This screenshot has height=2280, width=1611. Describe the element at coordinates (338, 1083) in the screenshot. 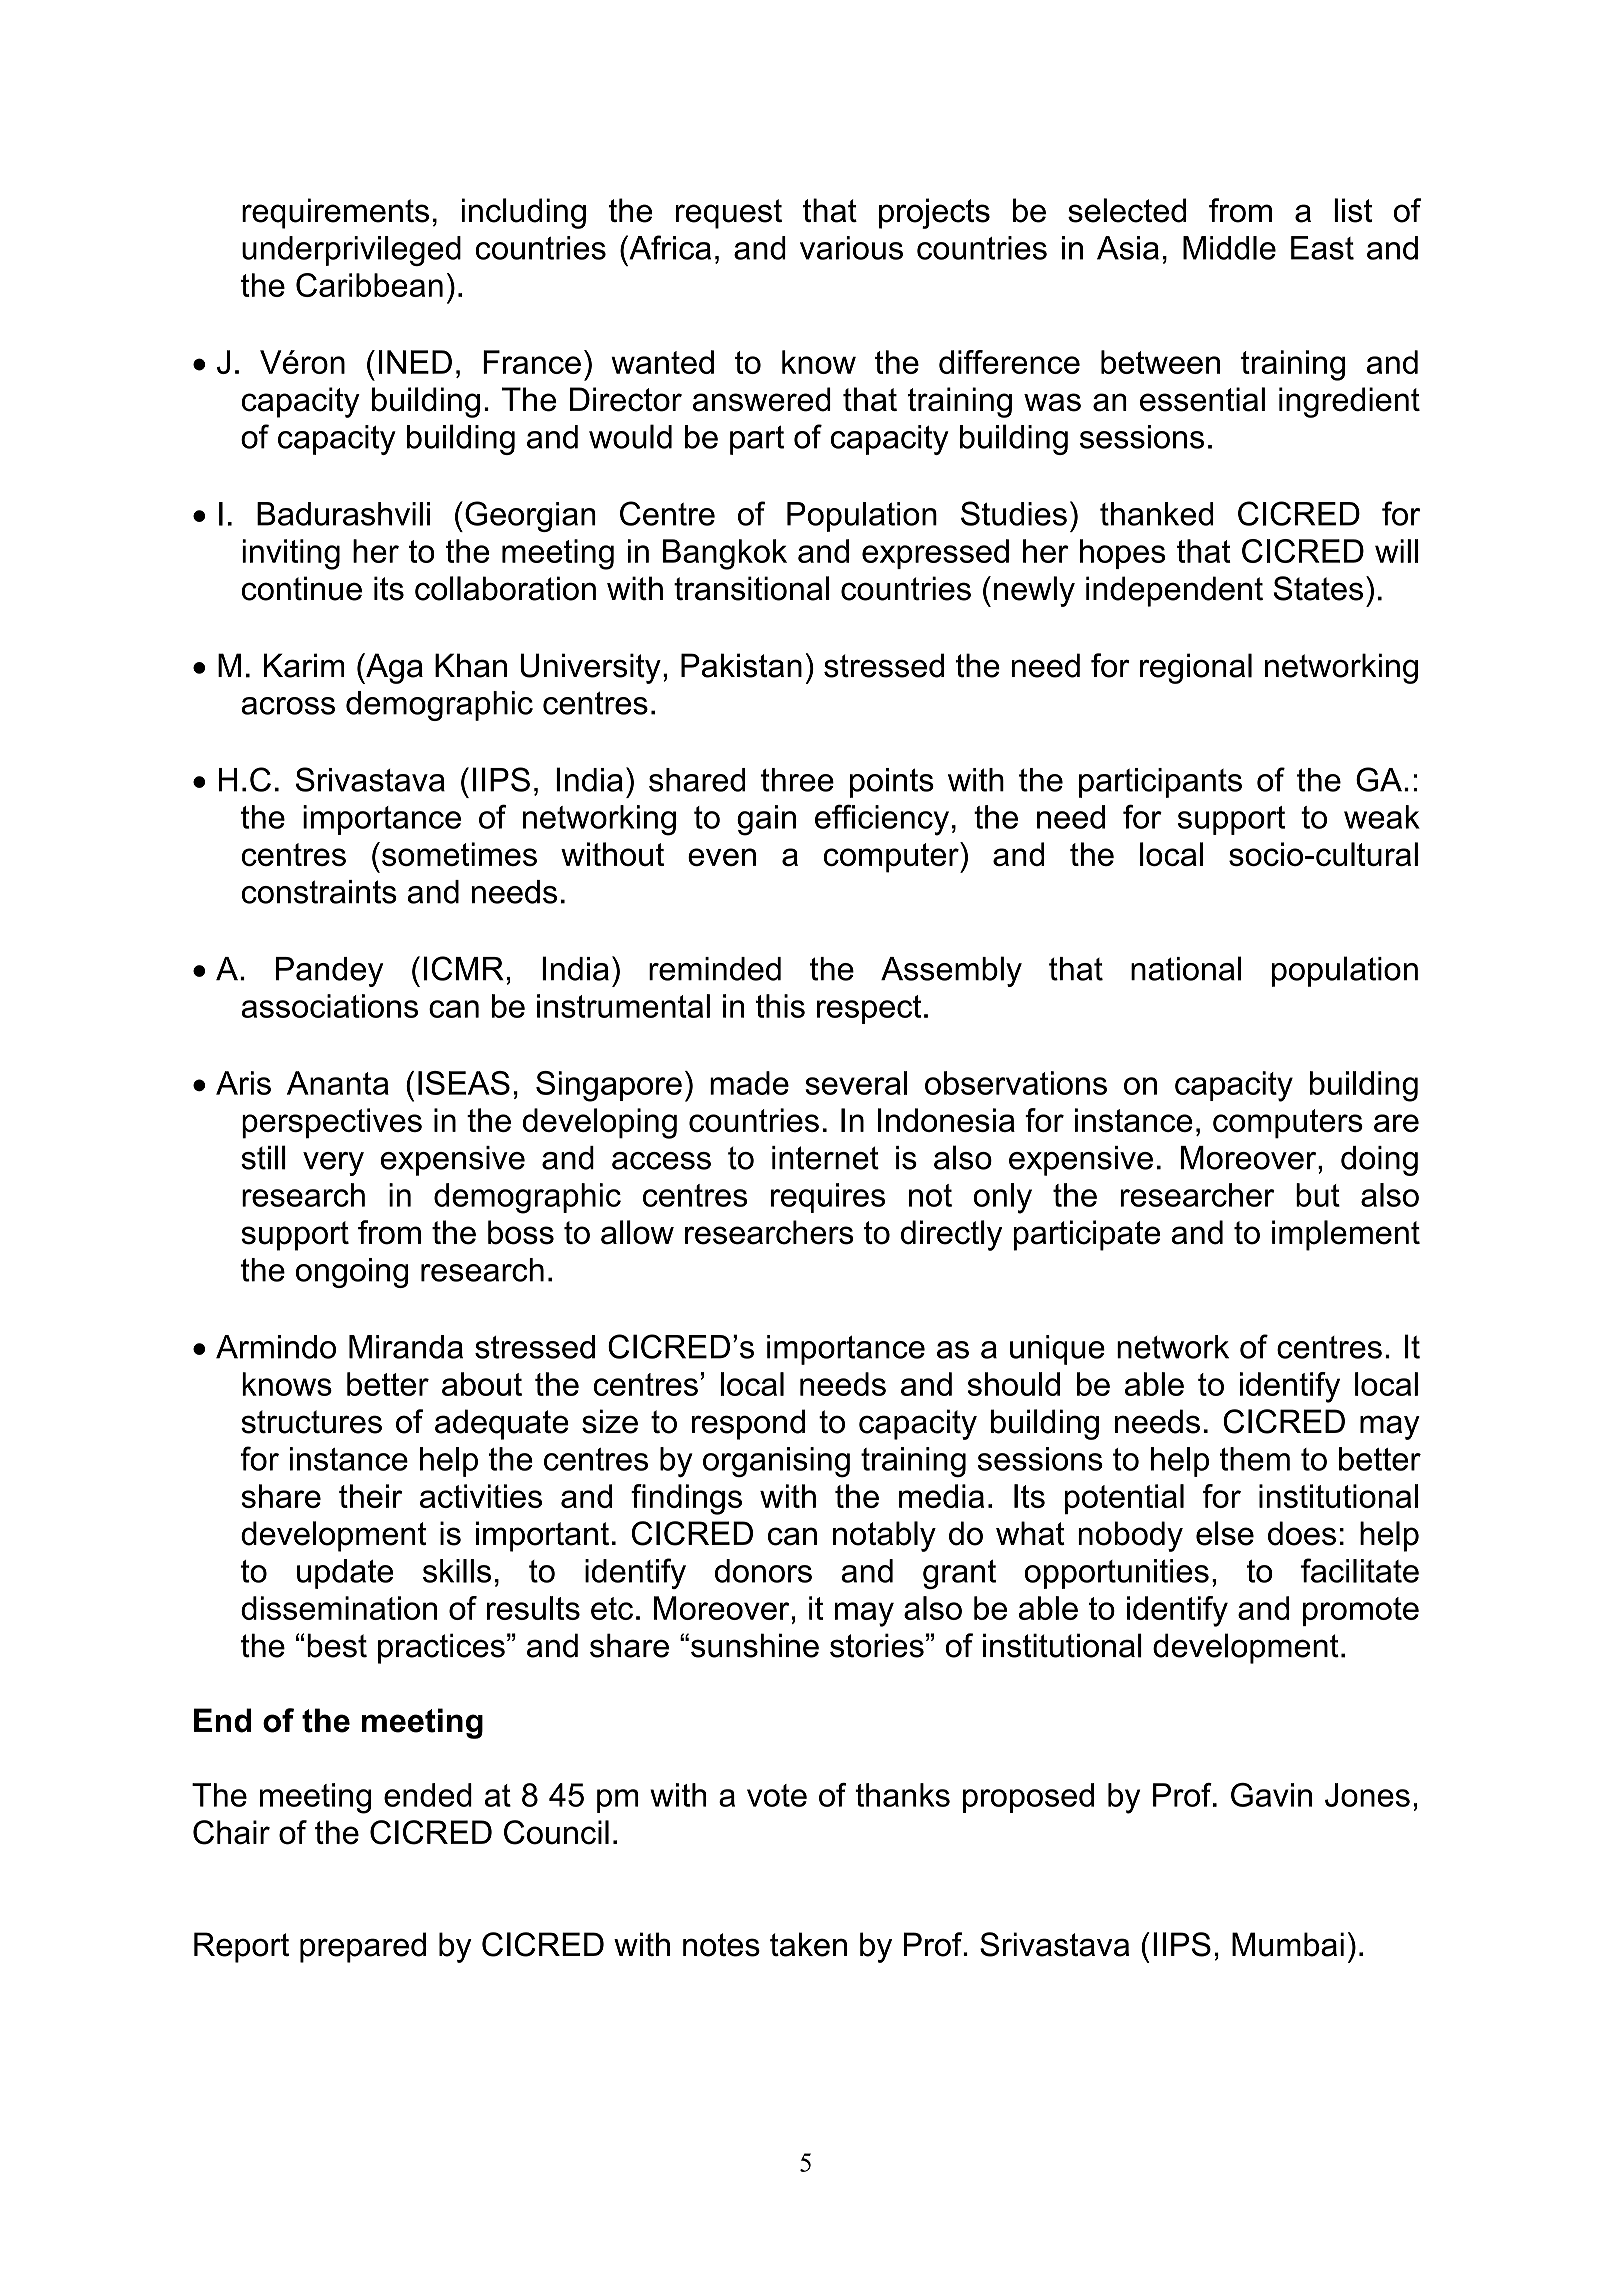

I see `Ananta` at that location.
